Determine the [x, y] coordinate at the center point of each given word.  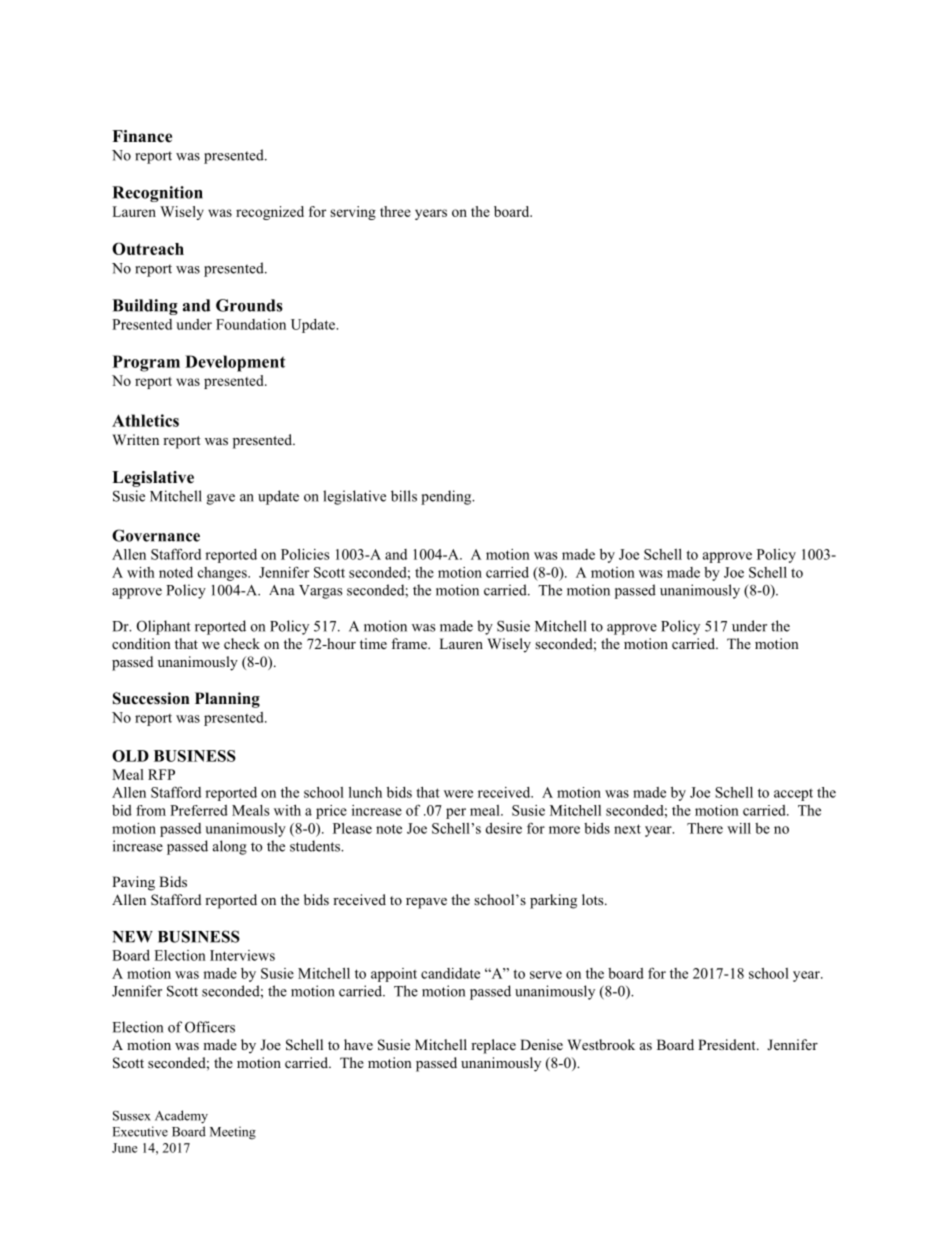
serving [353, 213]
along [230, 847]
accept [793, 795]
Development [235, 363]
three [395, 211]
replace [493, 1046]
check [242, 643]
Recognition [157, 194]
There [705, 828]
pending [447, 497]
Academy [181, 1117]
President [728, 1044]
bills [404, 496]
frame [410, 643]
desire [503, 828]
